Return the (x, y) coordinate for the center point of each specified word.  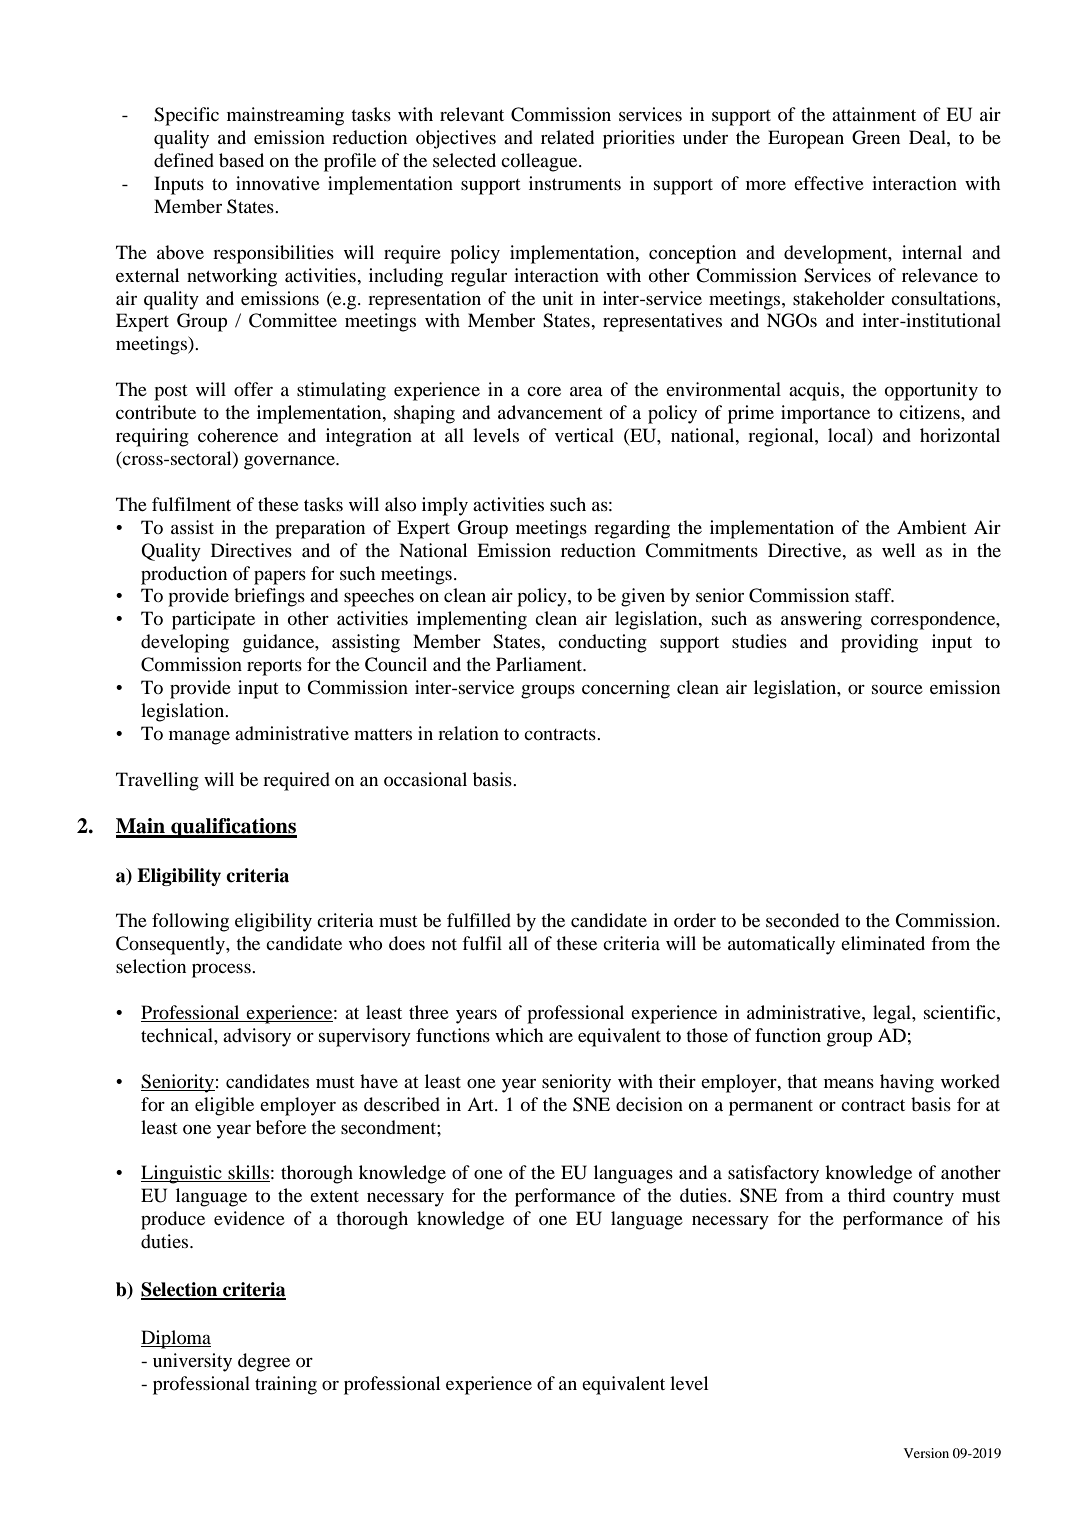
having (907, 1083)
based (241, 160)
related (567, 137)
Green (876, 137)
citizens (930, 412)
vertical (584, 435)
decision (649, 1104)
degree (264, 1362)
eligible (224, 1106)
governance (290, 462)
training (286, 1385)
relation (468, 733)
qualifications (233, 828)
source (897, 689)
